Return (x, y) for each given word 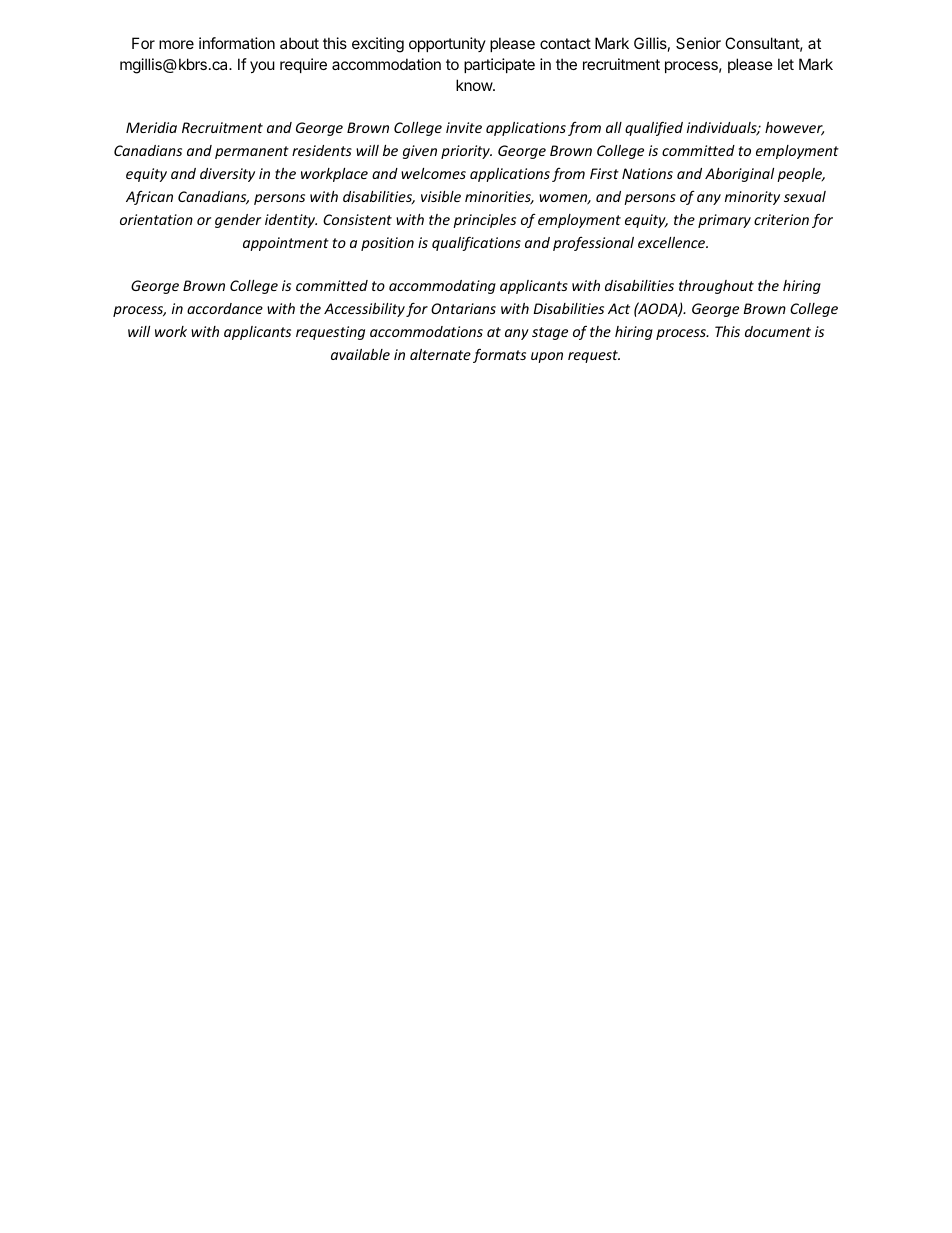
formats (499, 356)
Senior (698, 43)
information (237, 43)
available (360, 354)
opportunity (447, 44)
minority (752, 198)
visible (441, 196)
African (149, 198)
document (778, 331)
